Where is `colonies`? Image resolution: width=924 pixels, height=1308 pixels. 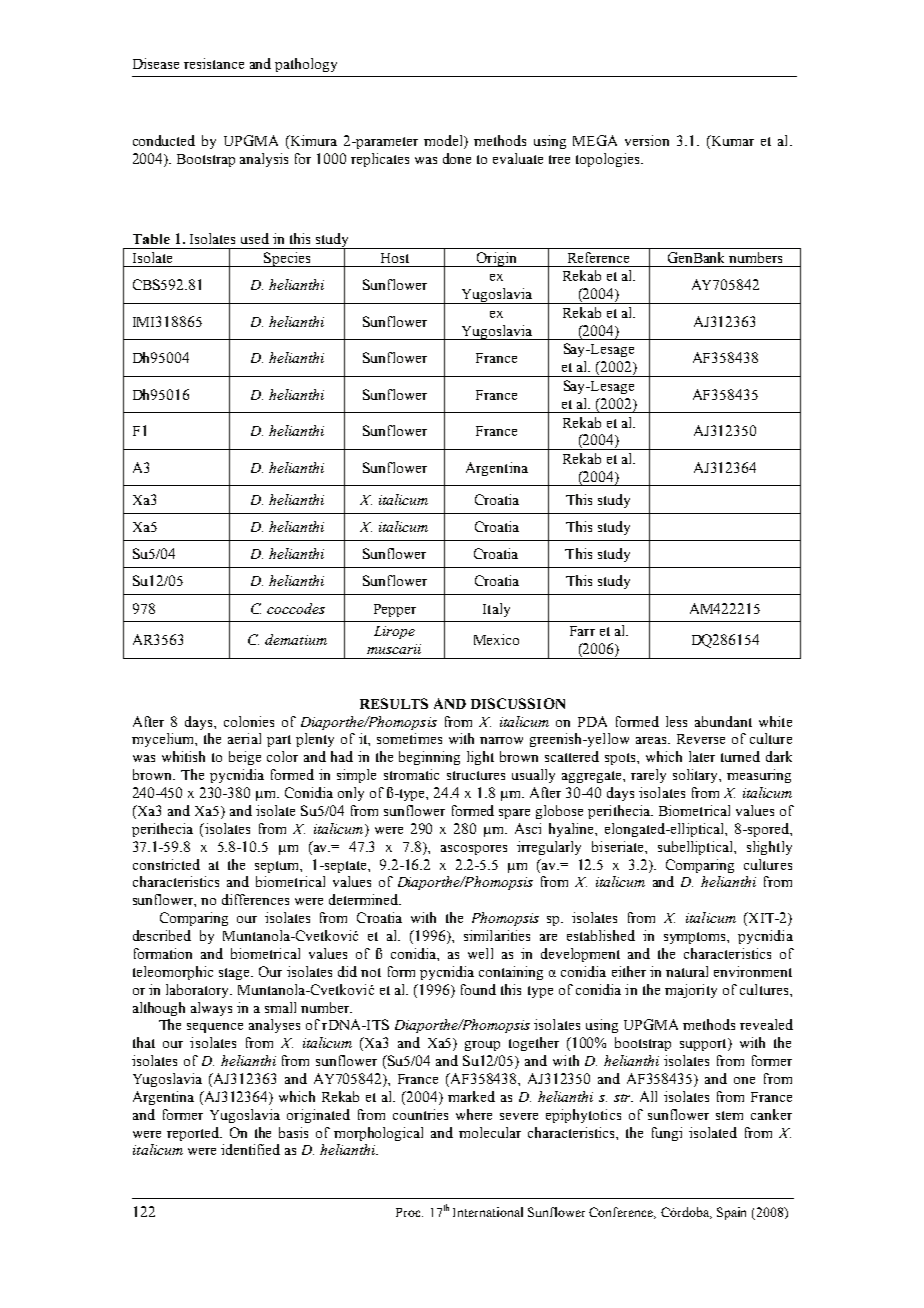 colonies is located at coordinates (249, 721).
